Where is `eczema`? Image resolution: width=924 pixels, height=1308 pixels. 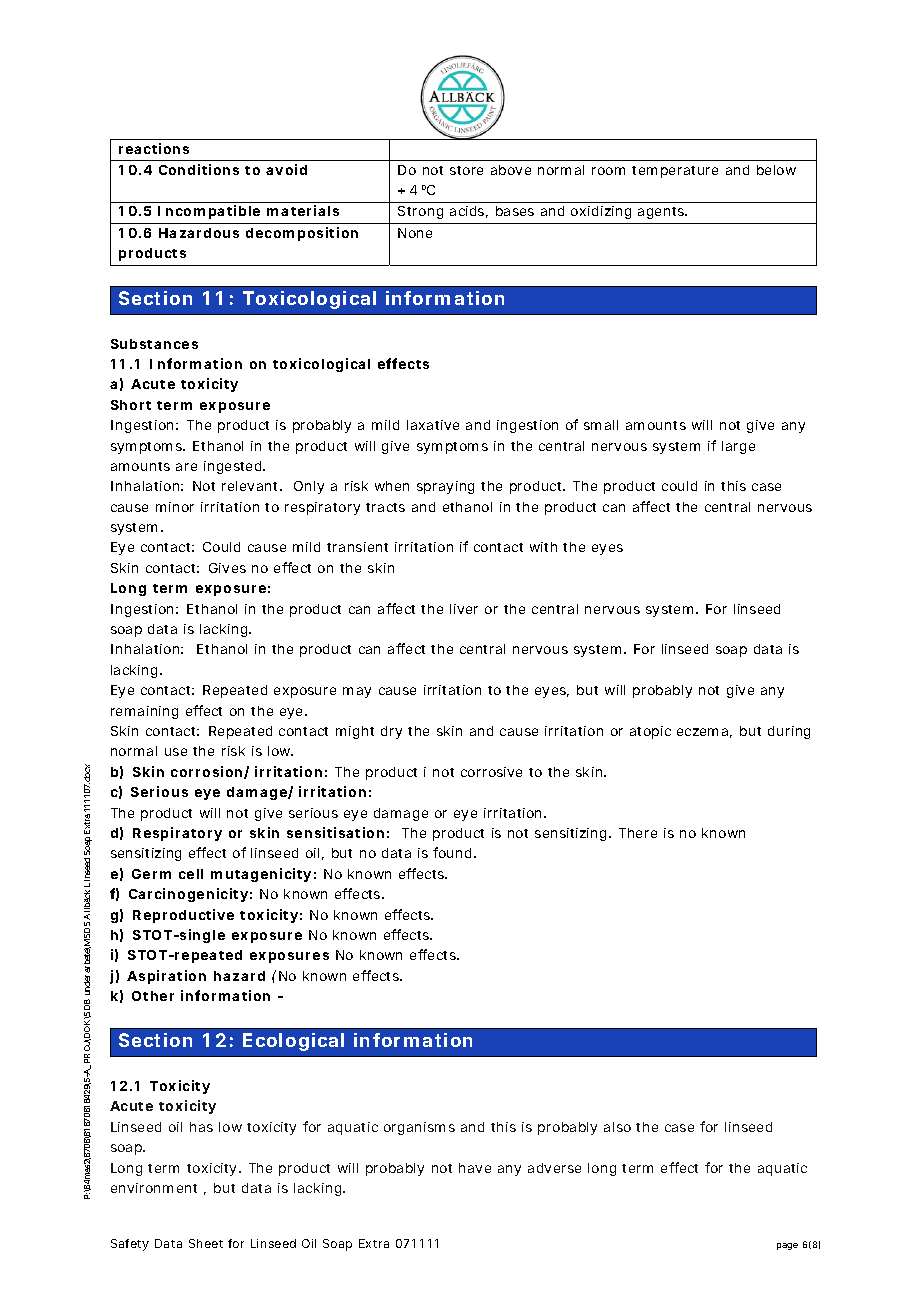
eczema is located at coordinates (702, 732).
